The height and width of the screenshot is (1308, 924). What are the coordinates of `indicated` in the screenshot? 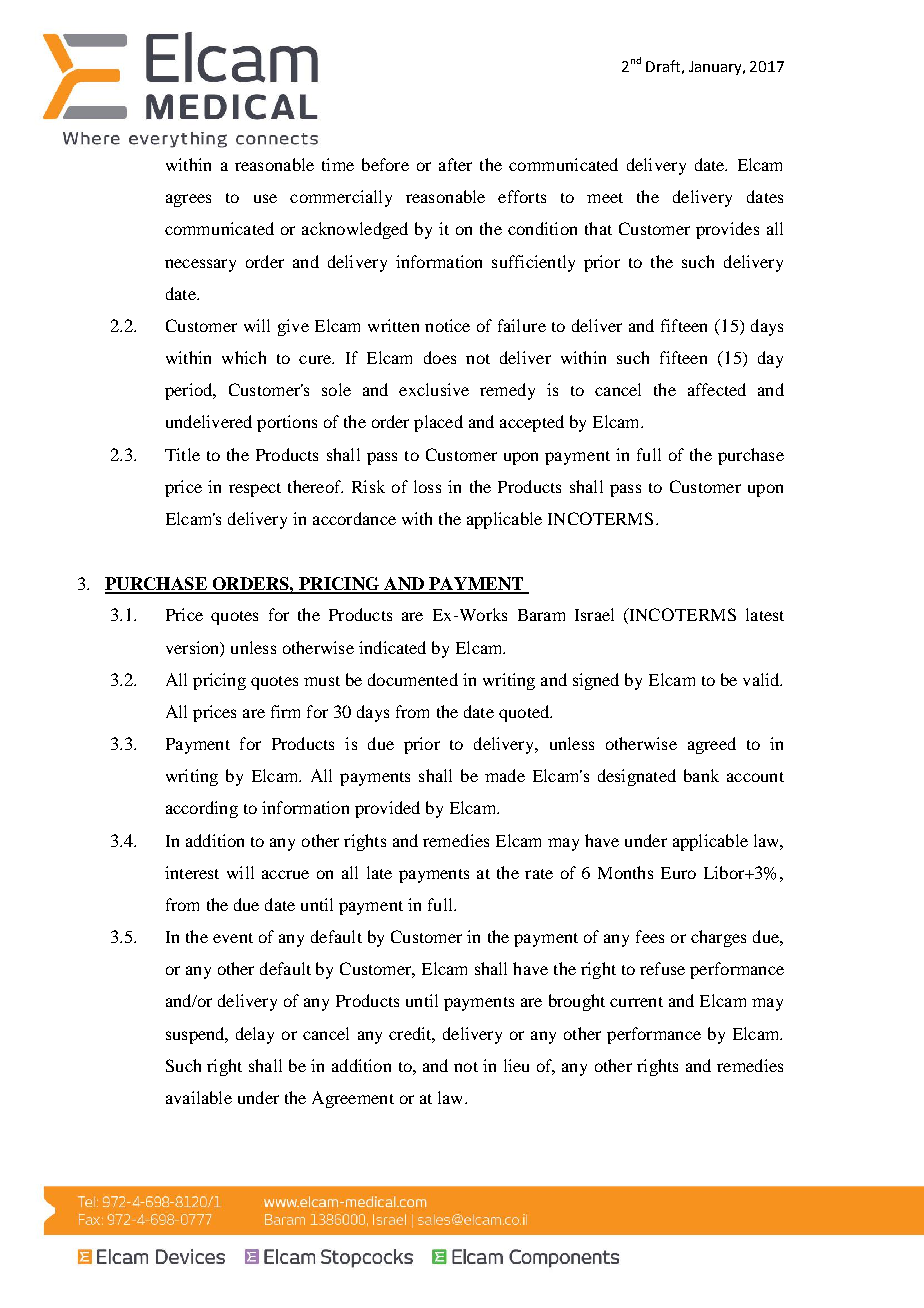 It's located at (392, 647).
